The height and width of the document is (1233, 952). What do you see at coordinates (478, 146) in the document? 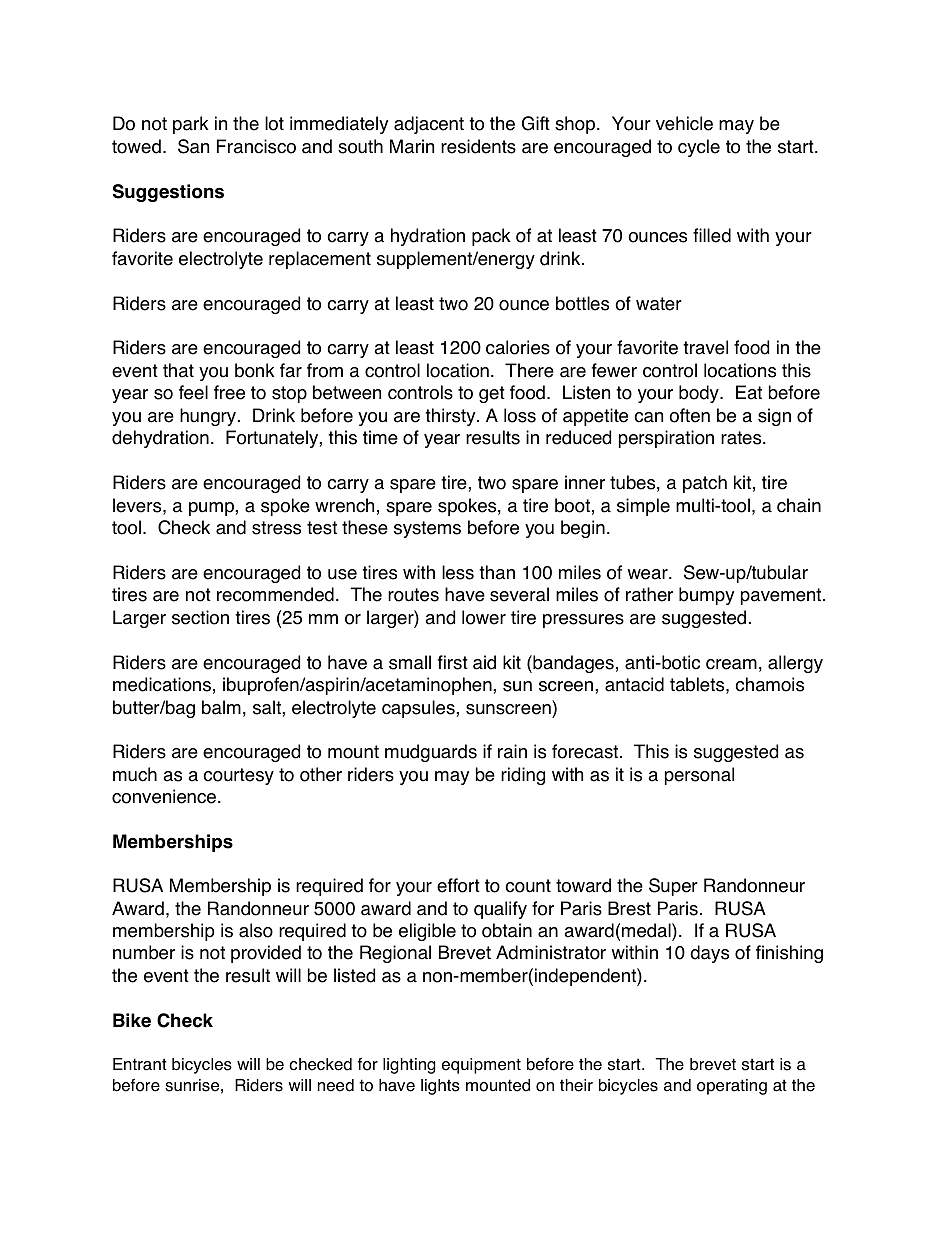
I see `residents` at bounding box center [478, 146].
